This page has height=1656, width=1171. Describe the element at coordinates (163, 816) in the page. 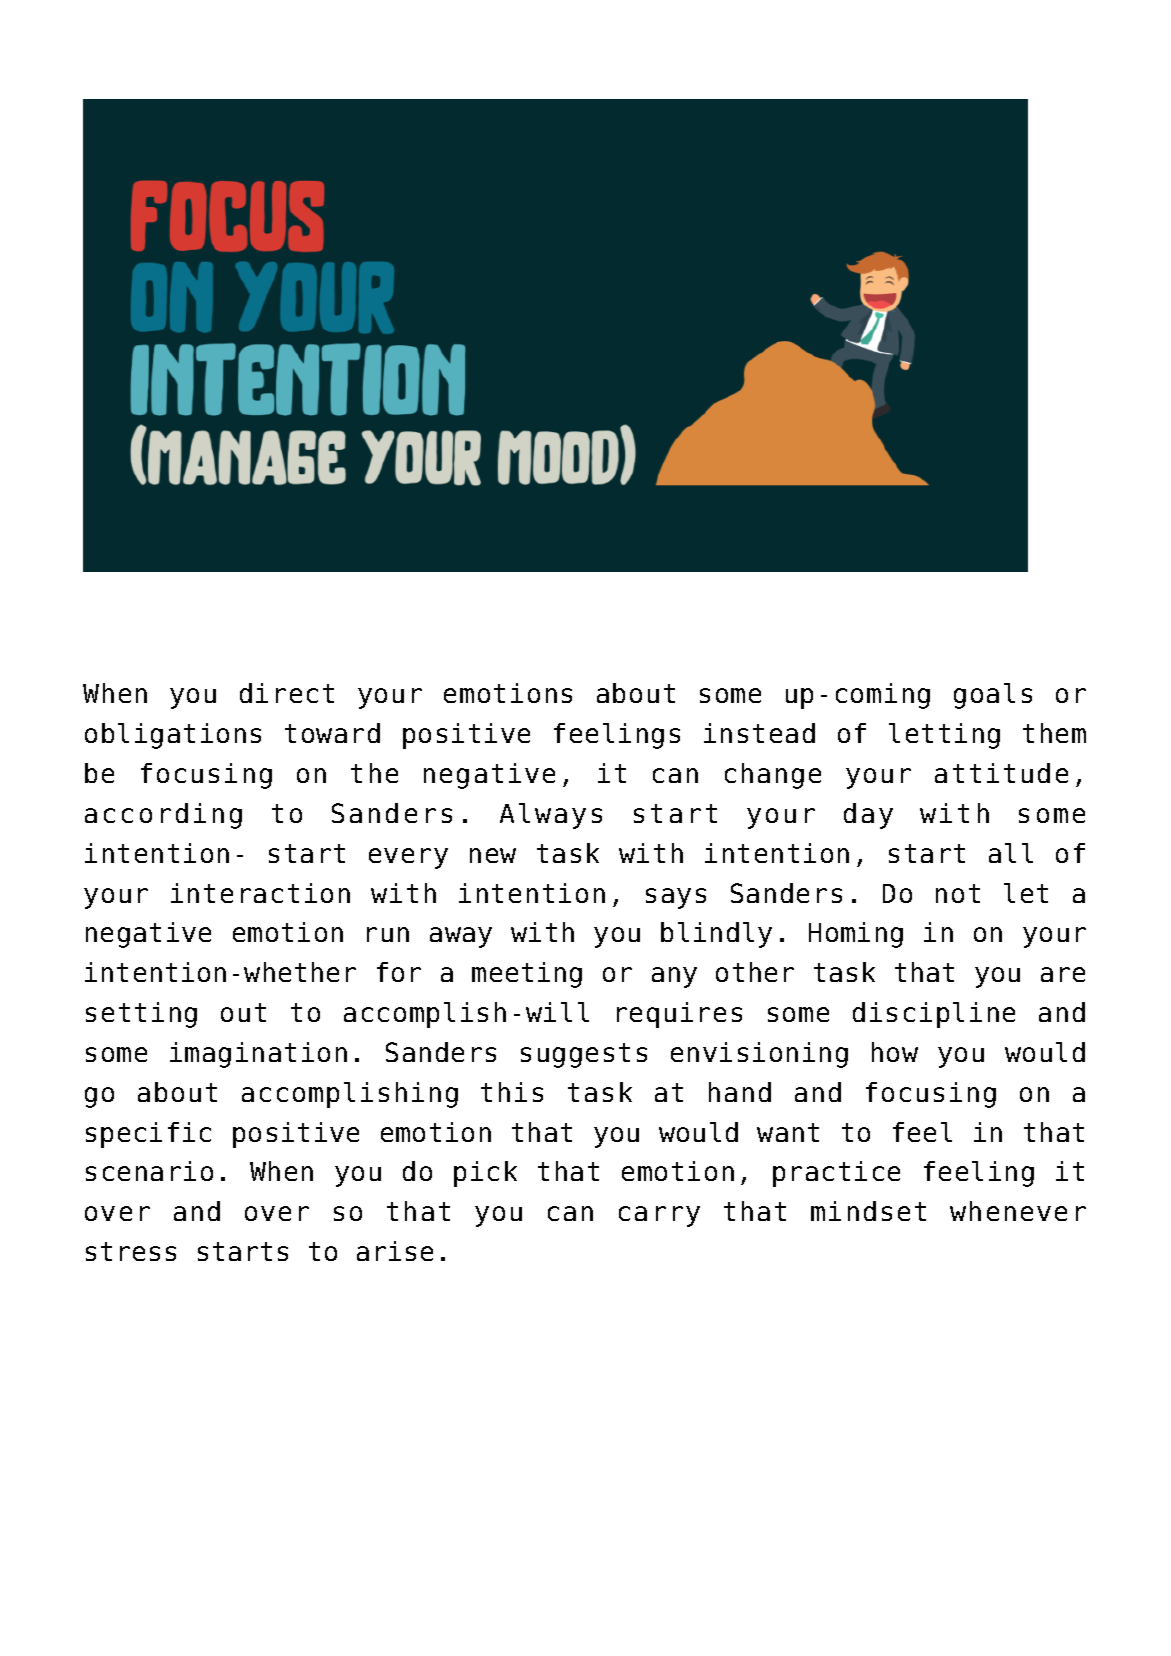

I see `according` at that location.
